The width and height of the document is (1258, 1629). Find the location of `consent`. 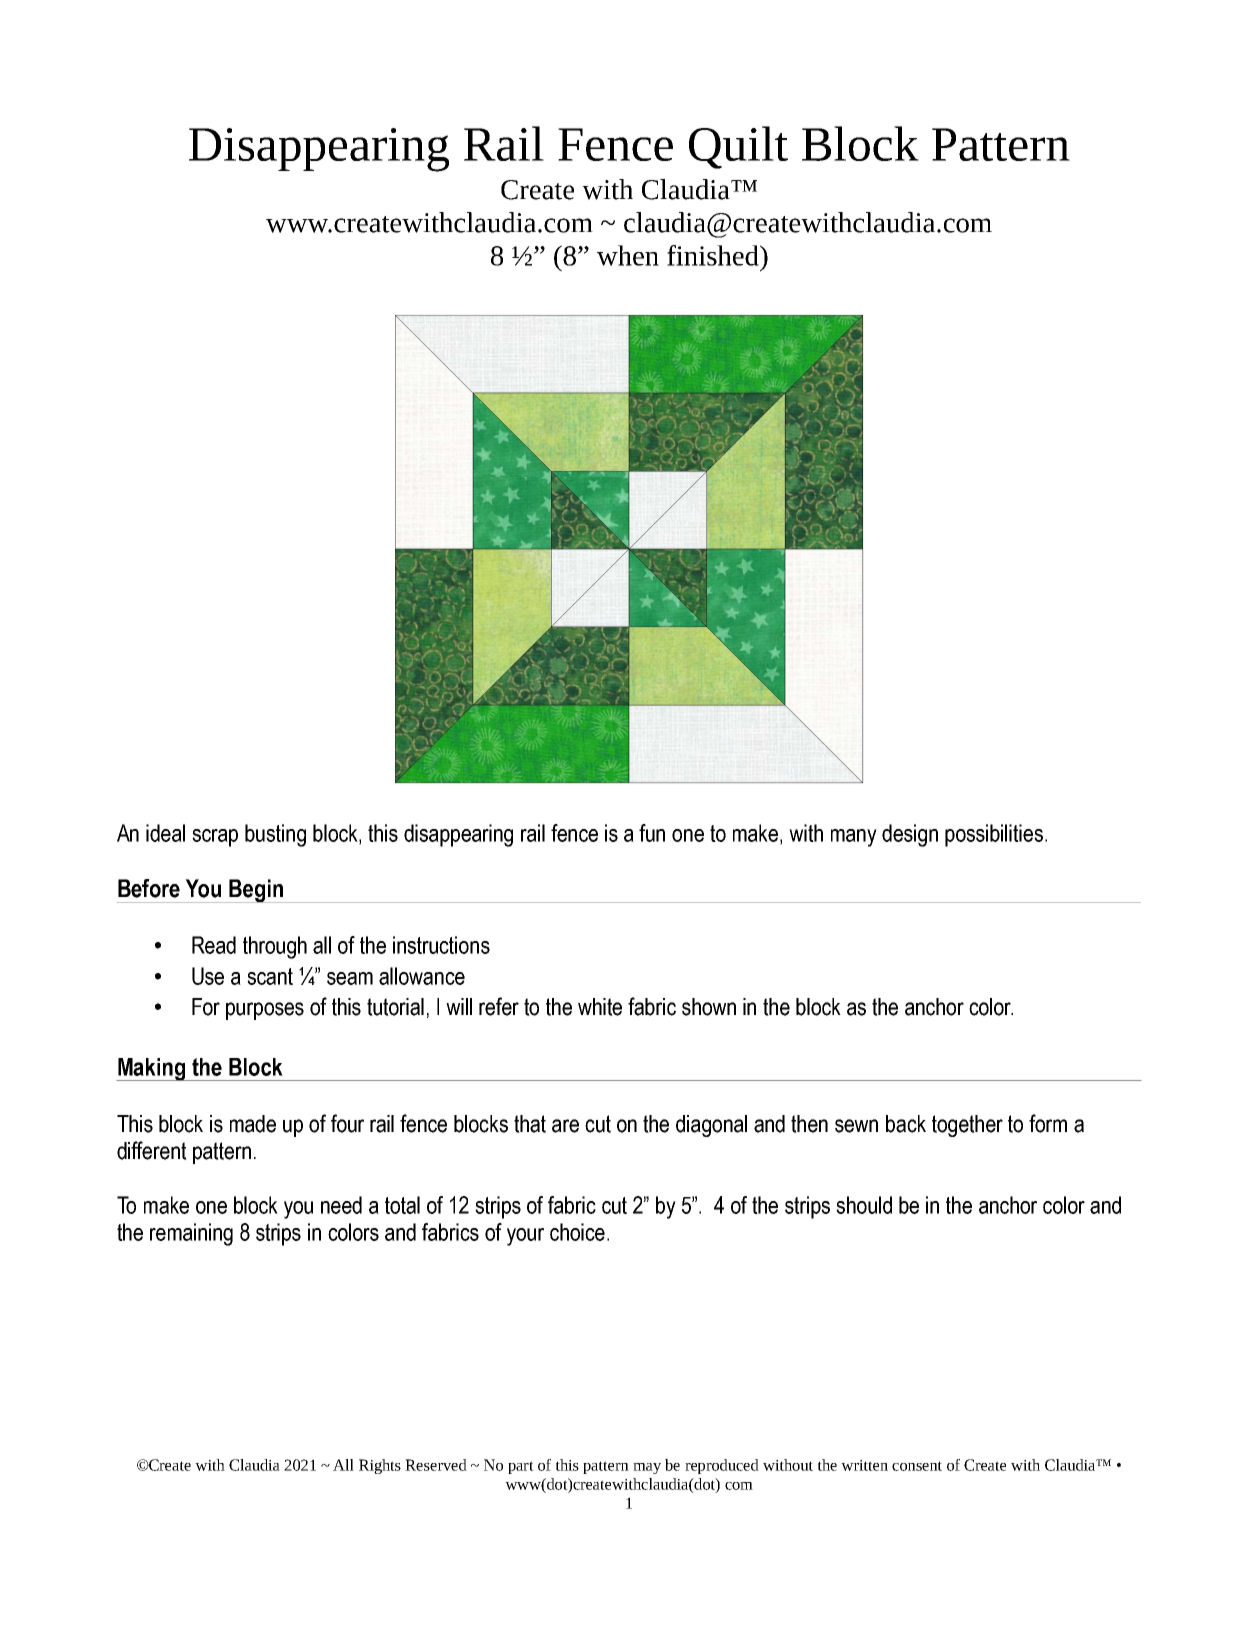

consent is located at coordinates (917, 1466).
